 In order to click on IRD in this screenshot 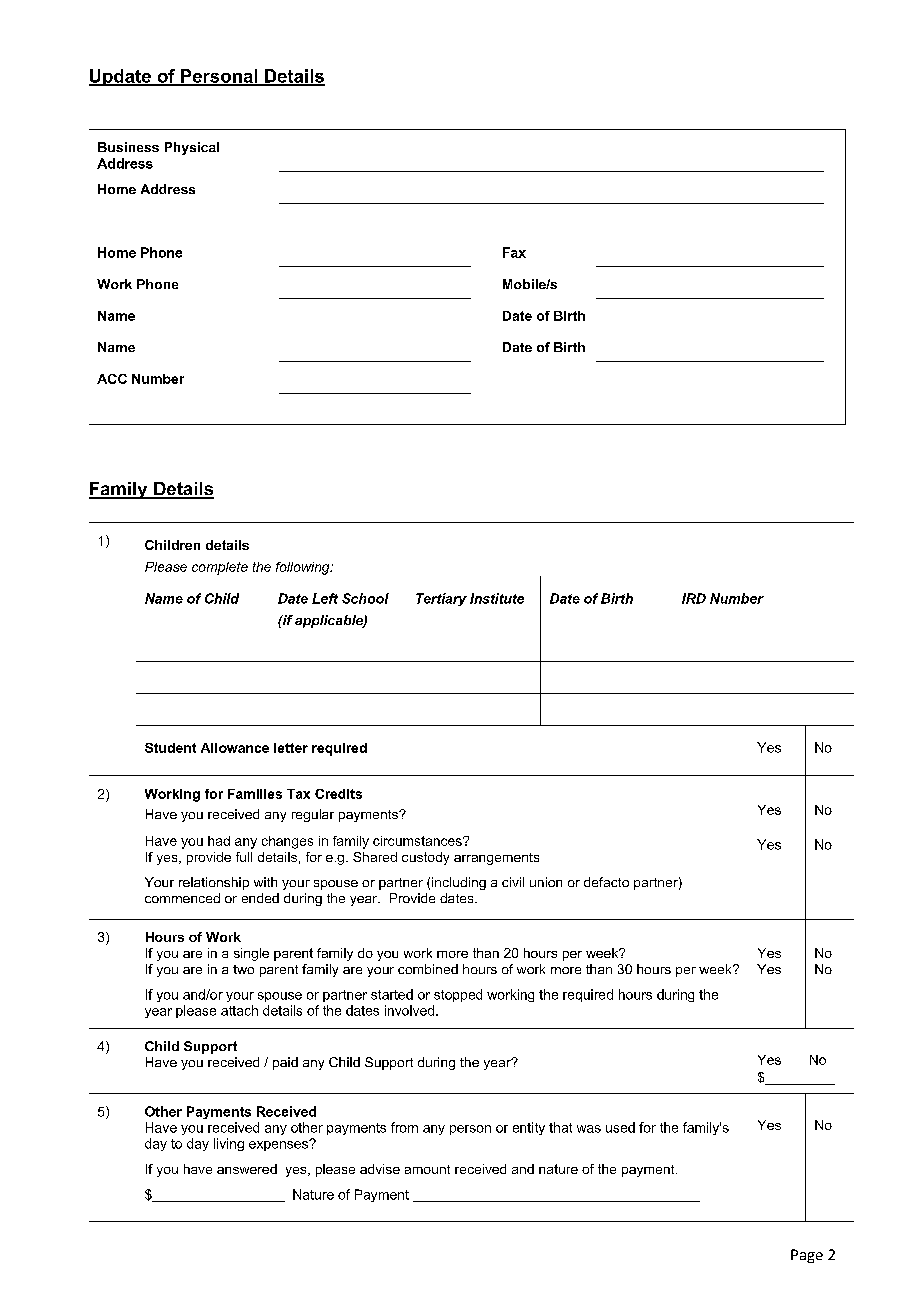, I will do `click(694, 598)`.
